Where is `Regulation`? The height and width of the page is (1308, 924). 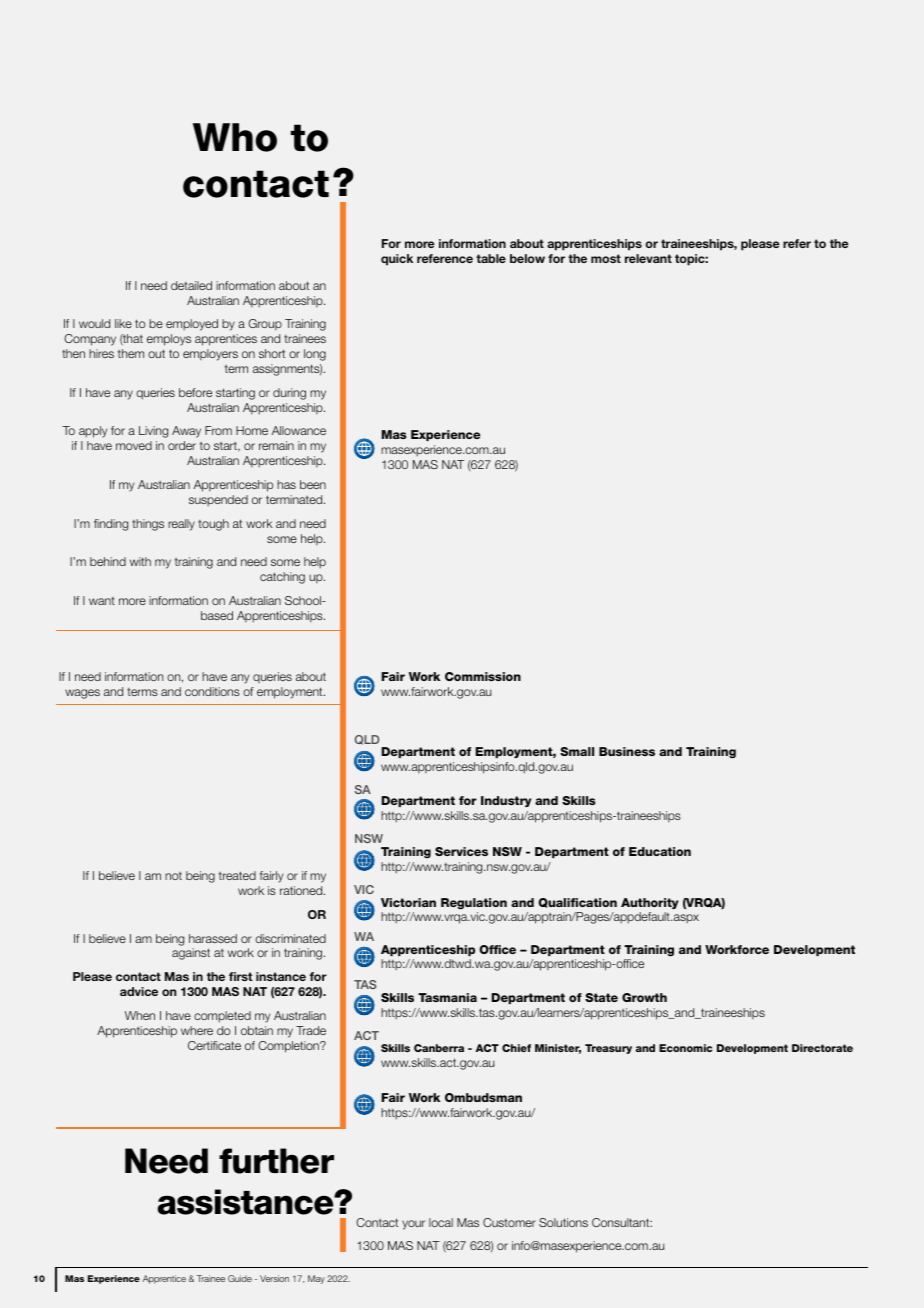 Regulation is located at coordinates (474, 904).
